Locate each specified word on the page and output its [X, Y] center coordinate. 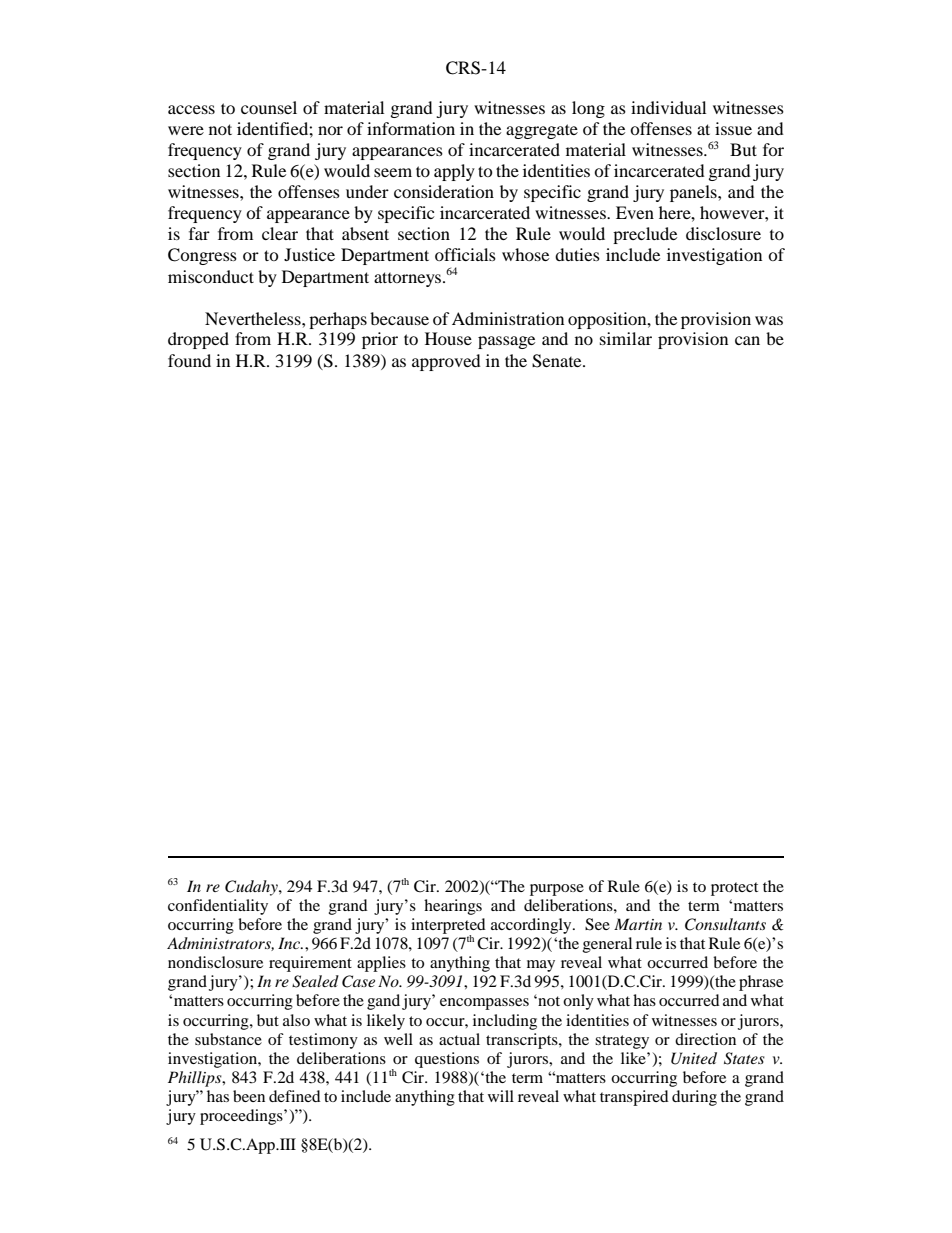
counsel [269, 107]
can [747, 340]
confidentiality [218, 907]
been [249, 1096]
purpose [557, 890]
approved [446, 362]
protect [734, 889]
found [189, 360]
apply [454, 172]
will [501, 1096]
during [694, 1098]
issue [733, 128]
